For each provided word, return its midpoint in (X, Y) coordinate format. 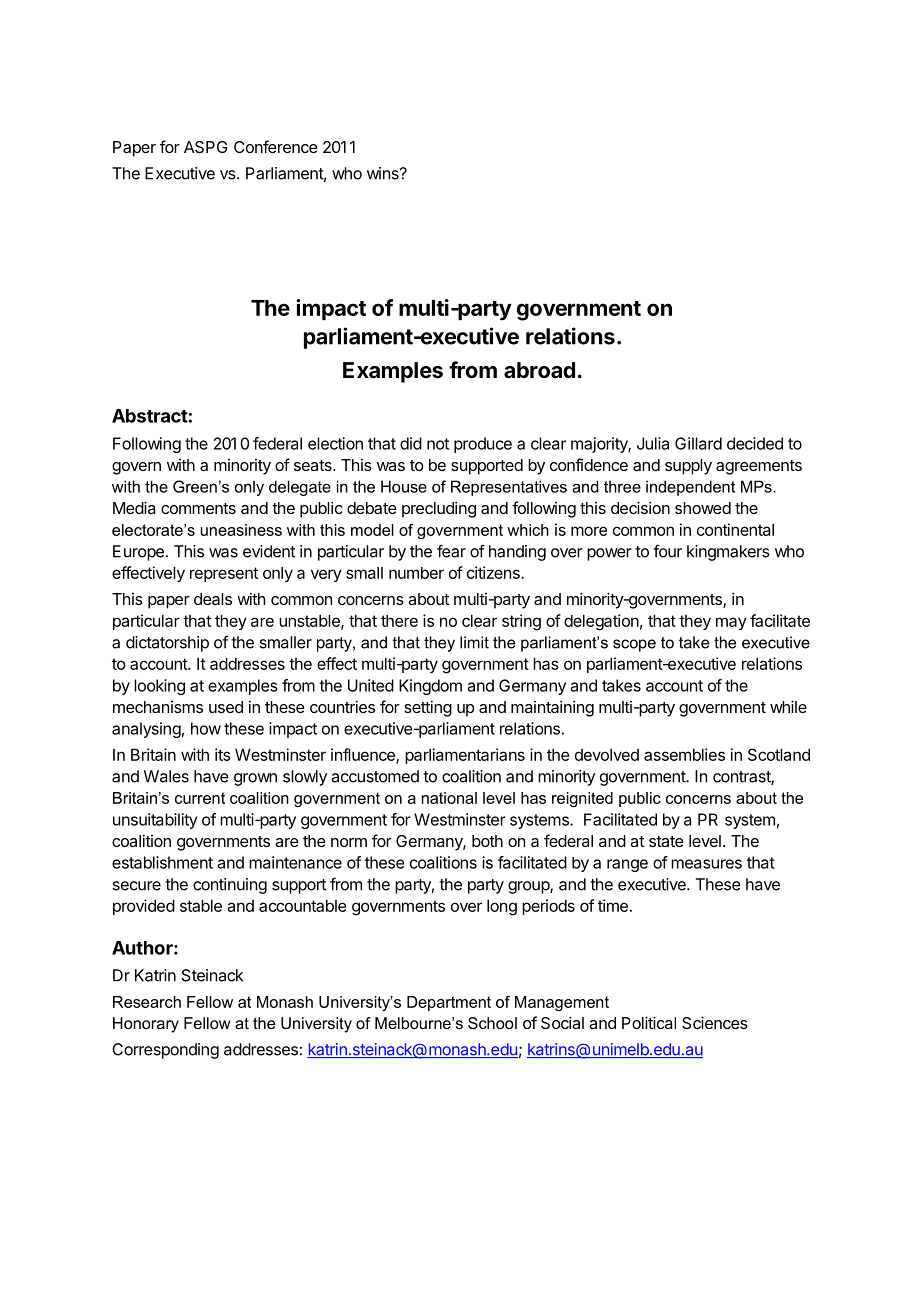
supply (688, 467)
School (492, 1023)
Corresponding (165, 1051)
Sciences (715, 1022)
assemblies (684, 754)
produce (483, 445)
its (223, 754)
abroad (539, 370)
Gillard (698, 443)
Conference (276, 146)
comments (198, 508)
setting (428, 708)
